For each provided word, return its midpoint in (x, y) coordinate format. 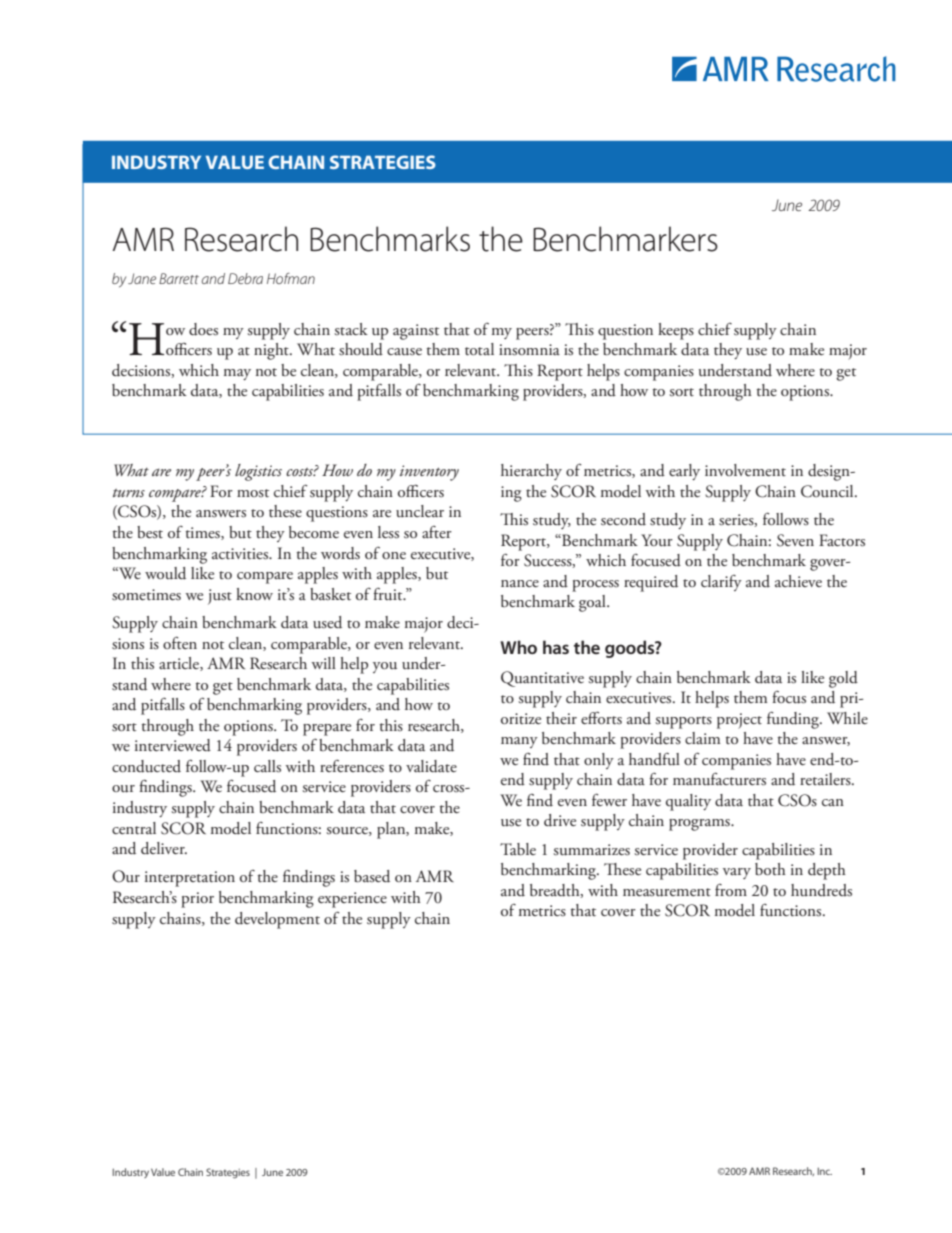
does (203, 329)
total (479, 349)
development (277, 920)
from (731, 890)
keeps (676, 331)
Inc (824, 1171)
